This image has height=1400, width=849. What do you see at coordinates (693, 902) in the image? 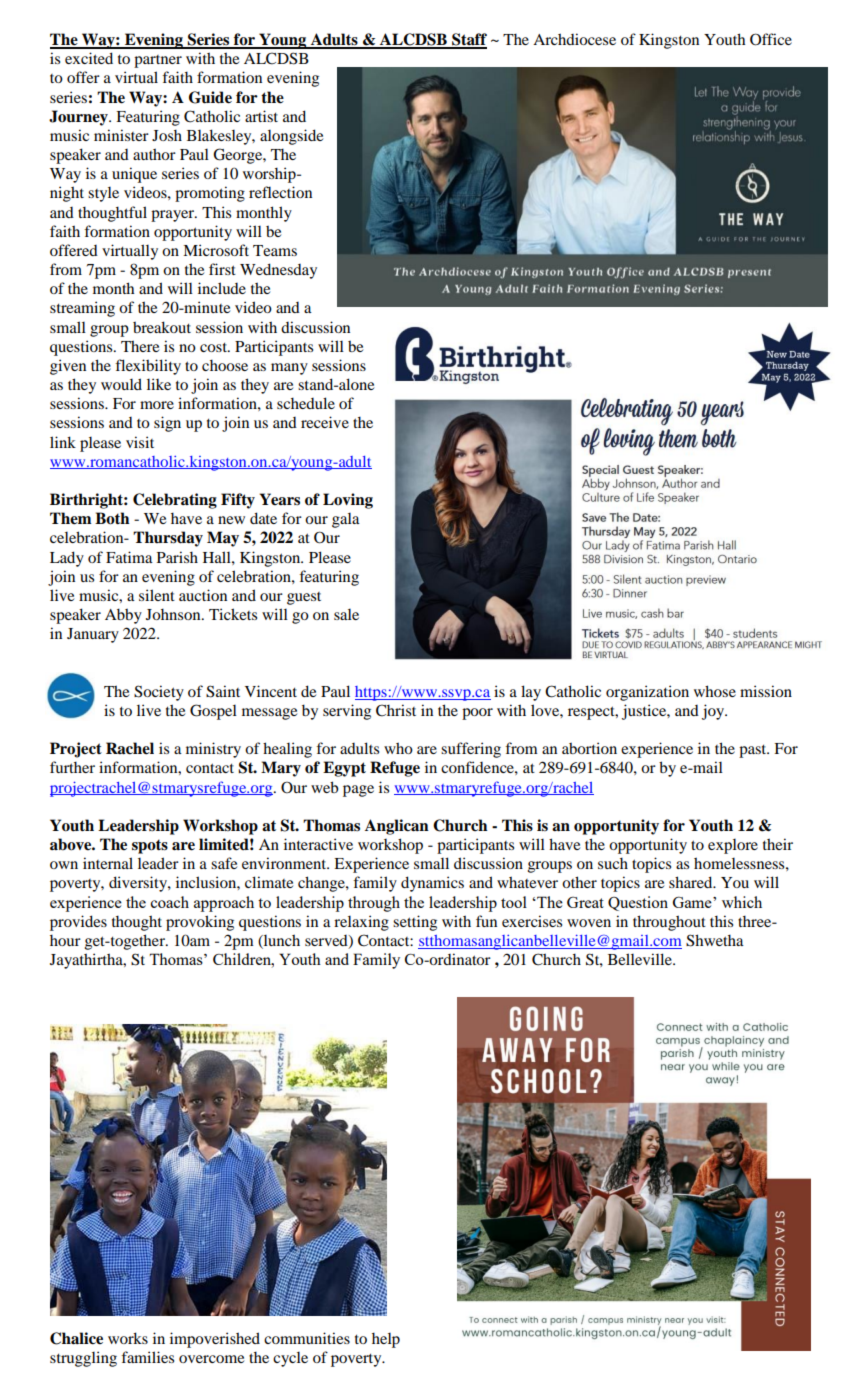
I see `Game` at bounding box center [693, 902].
